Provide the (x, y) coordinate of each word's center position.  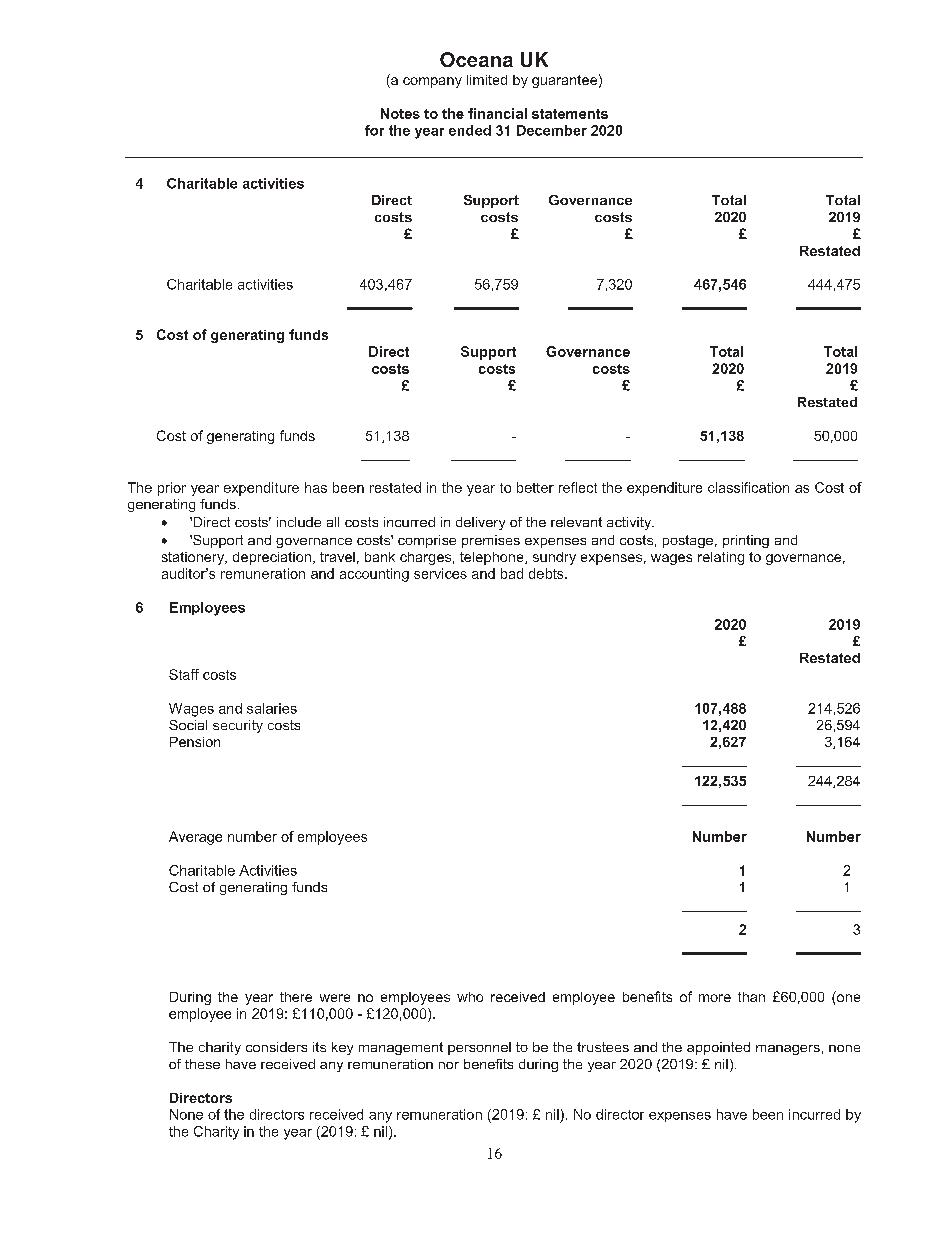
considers (276, 1047)
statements (570, 114)
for (374, 130)
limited (487, 80)
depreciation (272, 558)
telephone (493, 558)
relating (721, 558)
